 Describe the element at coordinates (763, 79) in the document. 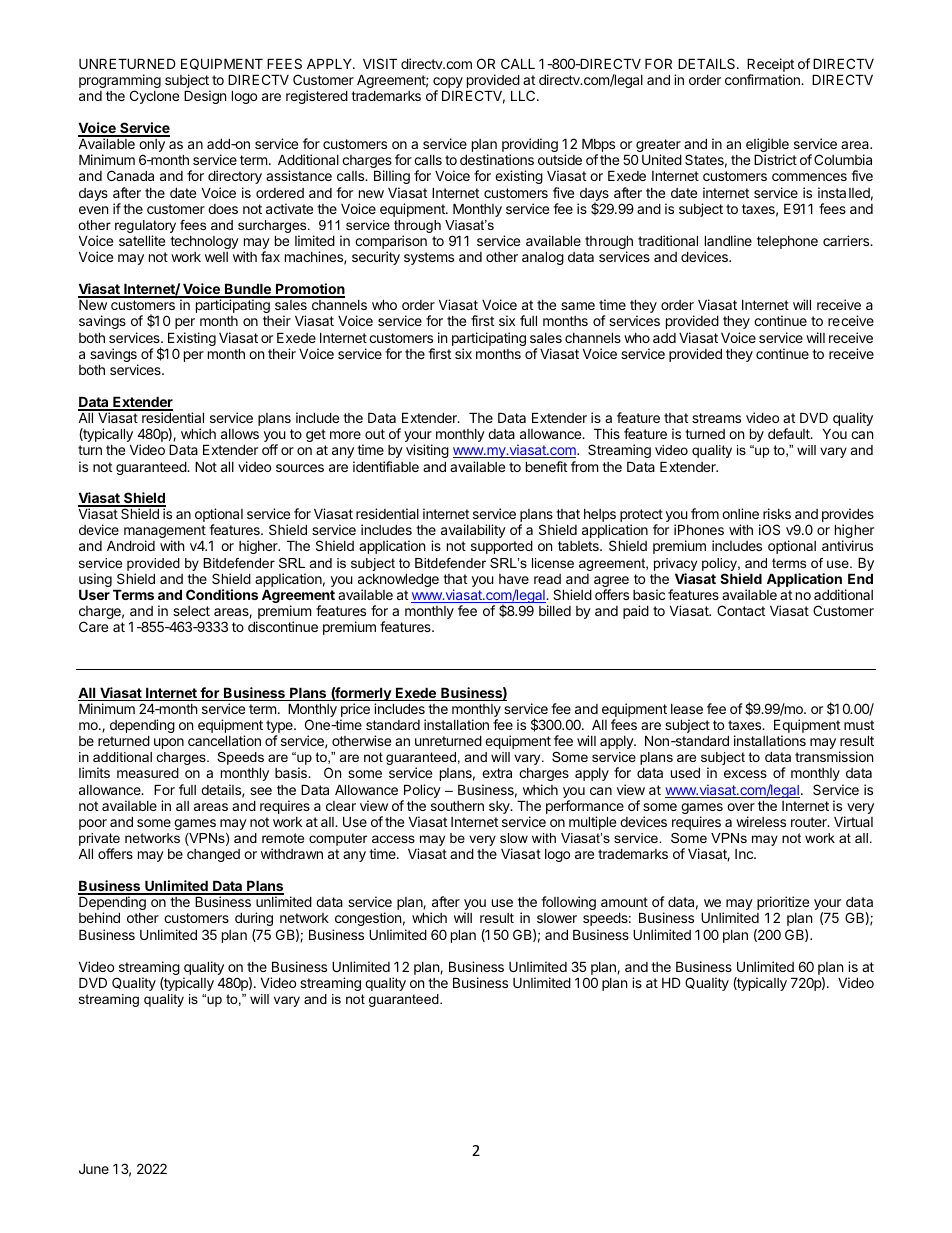

I see `confirmation` at that location.
